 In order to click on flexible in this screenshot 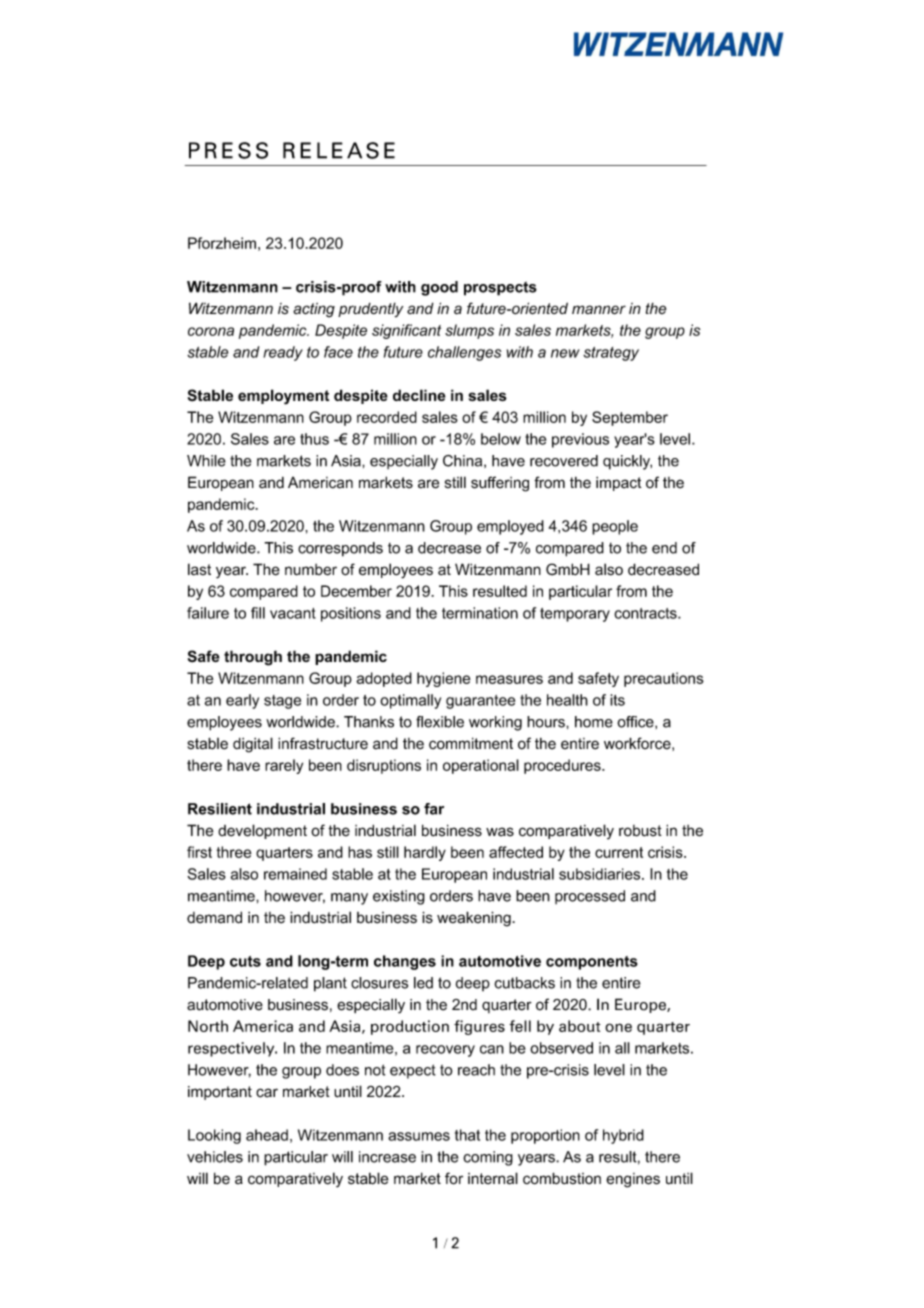, I will do `click(440, 722)`.
